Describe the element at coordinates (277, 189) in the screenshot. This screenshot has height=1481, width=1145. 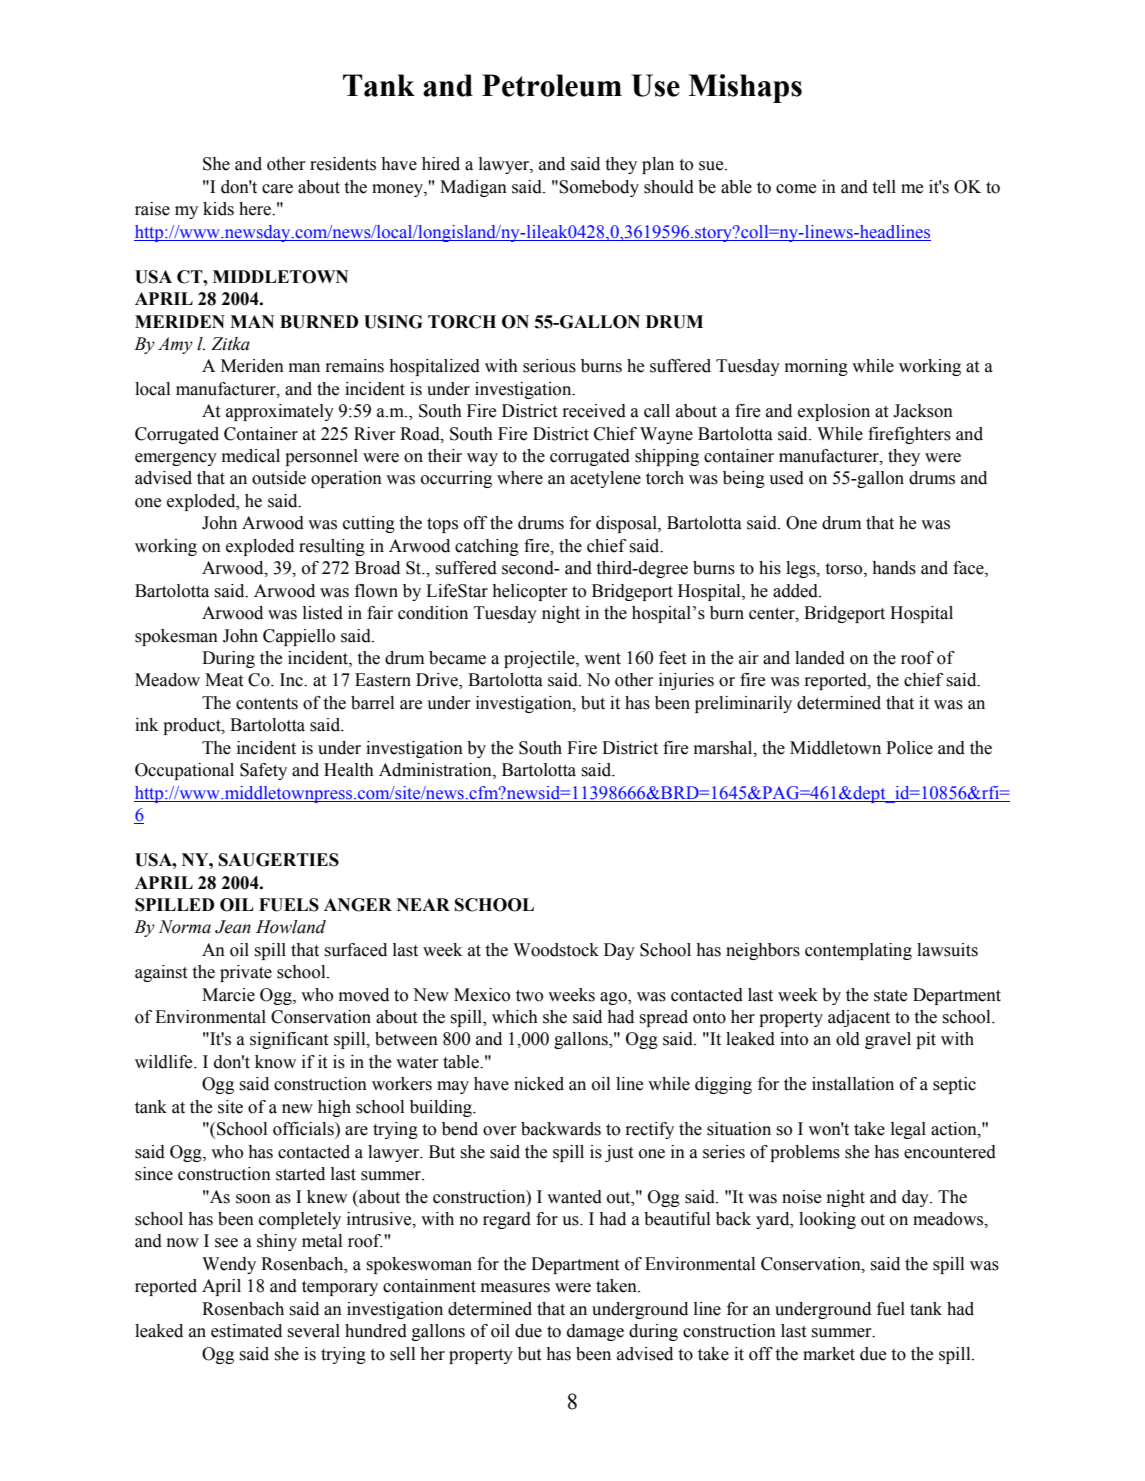
I see `care` at that location.
